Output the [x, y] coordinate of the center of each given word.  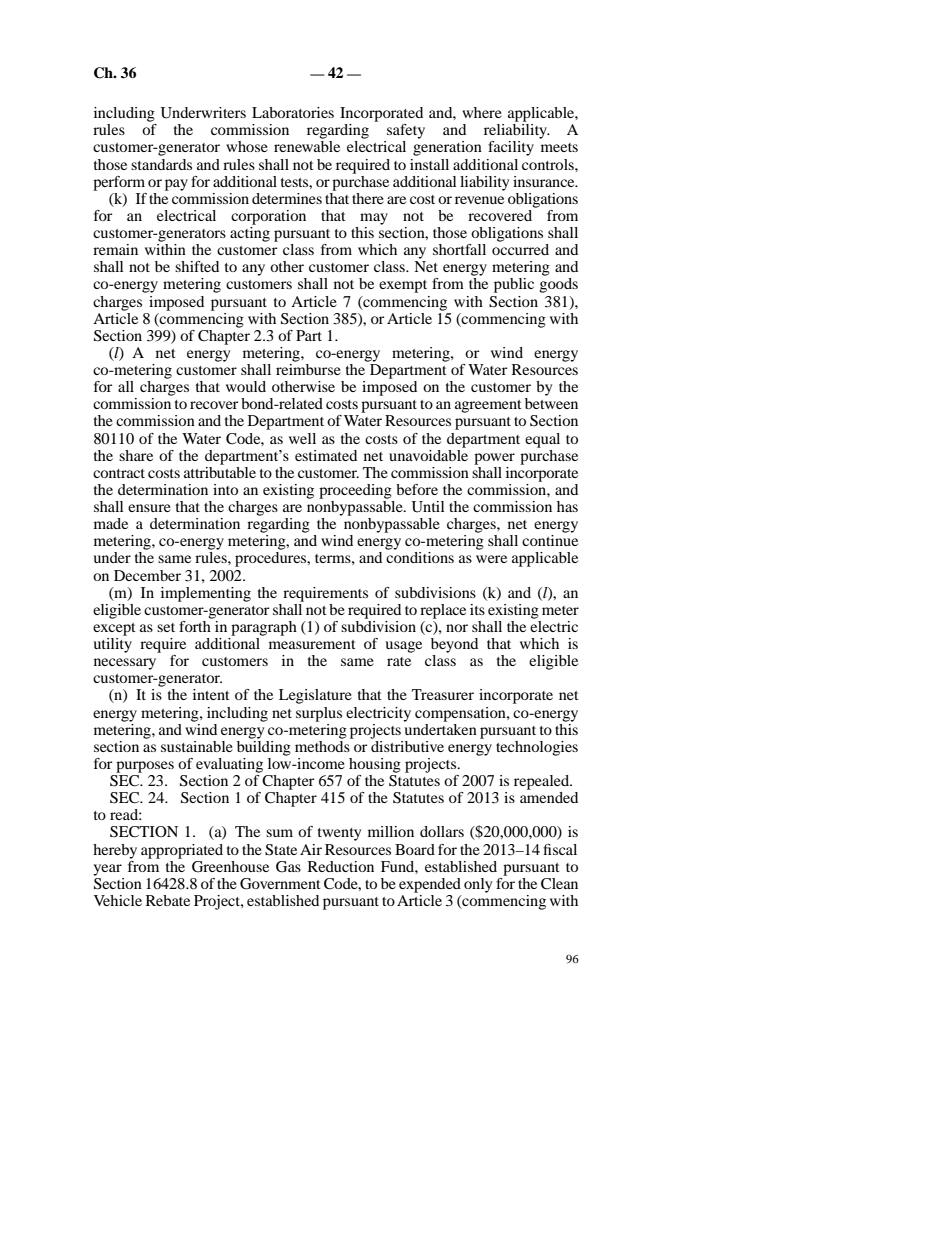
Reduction [341, 866]
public [514, 285]
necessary [125, 664]
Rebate [168, 900]
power [494, 459]
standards [161, 164]
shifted [197, 266]
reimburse [308, 368]
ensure [149, 508]
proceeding [355, 491]
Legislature [315, 696]
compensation [461, 714]
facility [511, 148]
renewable [307, 146]
